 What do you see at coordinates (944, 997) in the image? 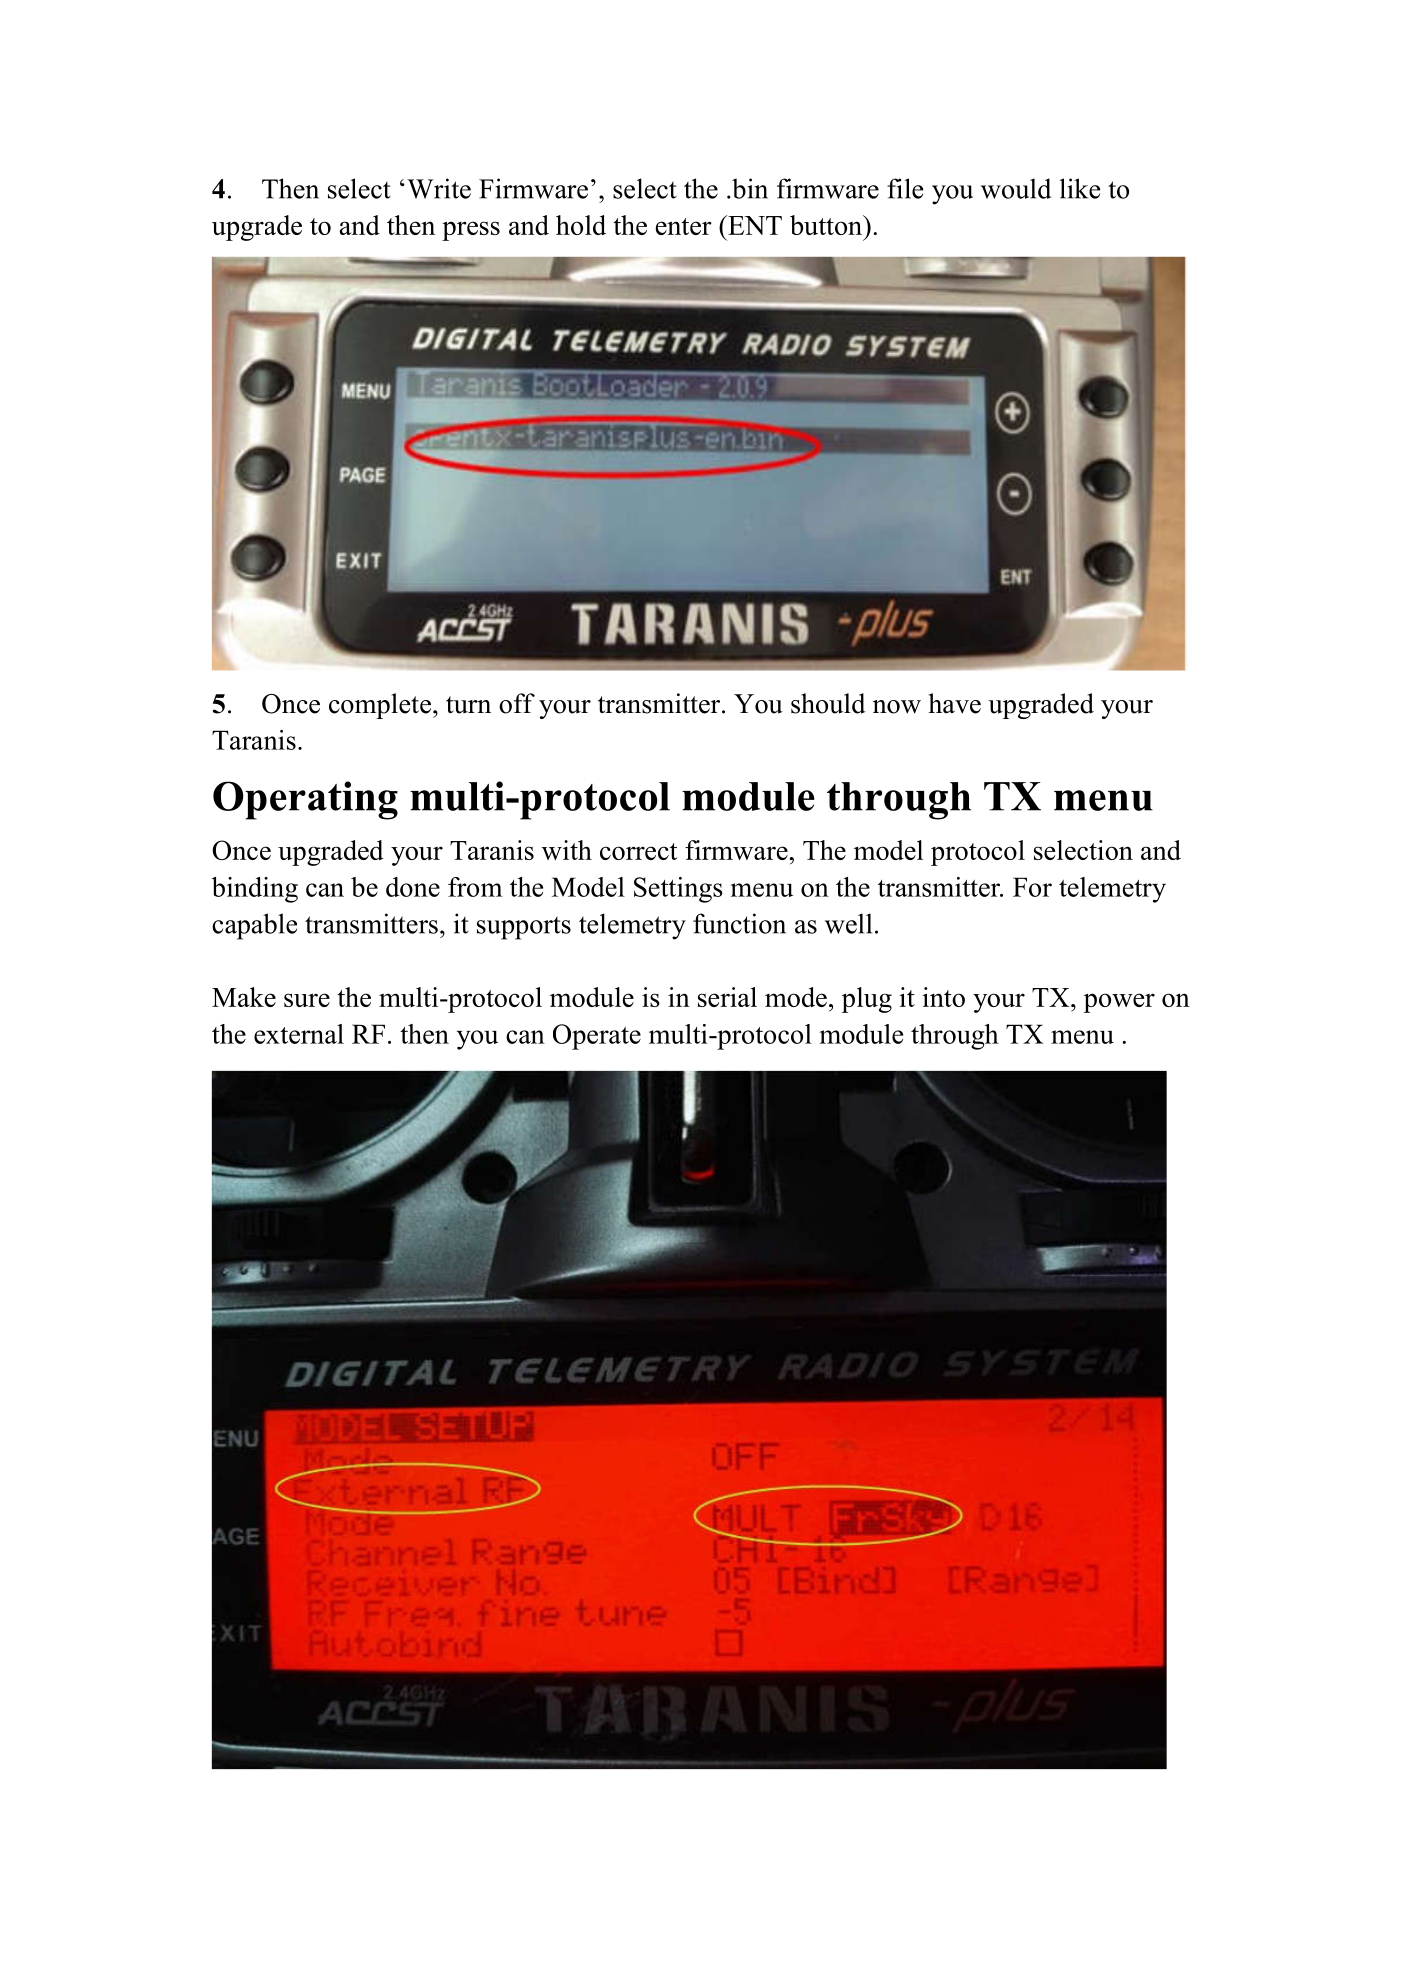
I see `into` at bounding box center [944, 997].
